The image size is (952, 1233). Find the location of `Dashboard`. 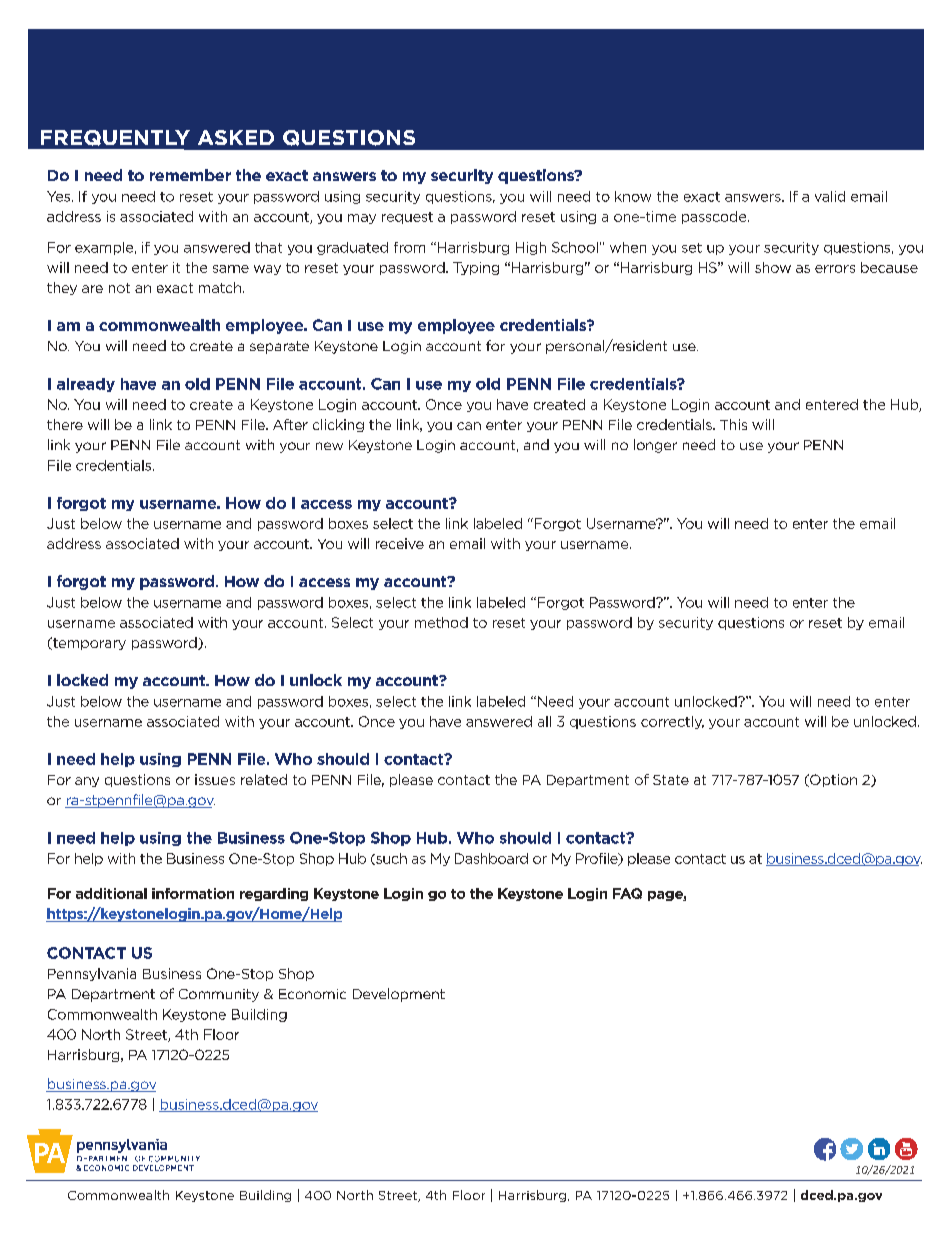

Dashboard is located at coordinates (491, 858).
